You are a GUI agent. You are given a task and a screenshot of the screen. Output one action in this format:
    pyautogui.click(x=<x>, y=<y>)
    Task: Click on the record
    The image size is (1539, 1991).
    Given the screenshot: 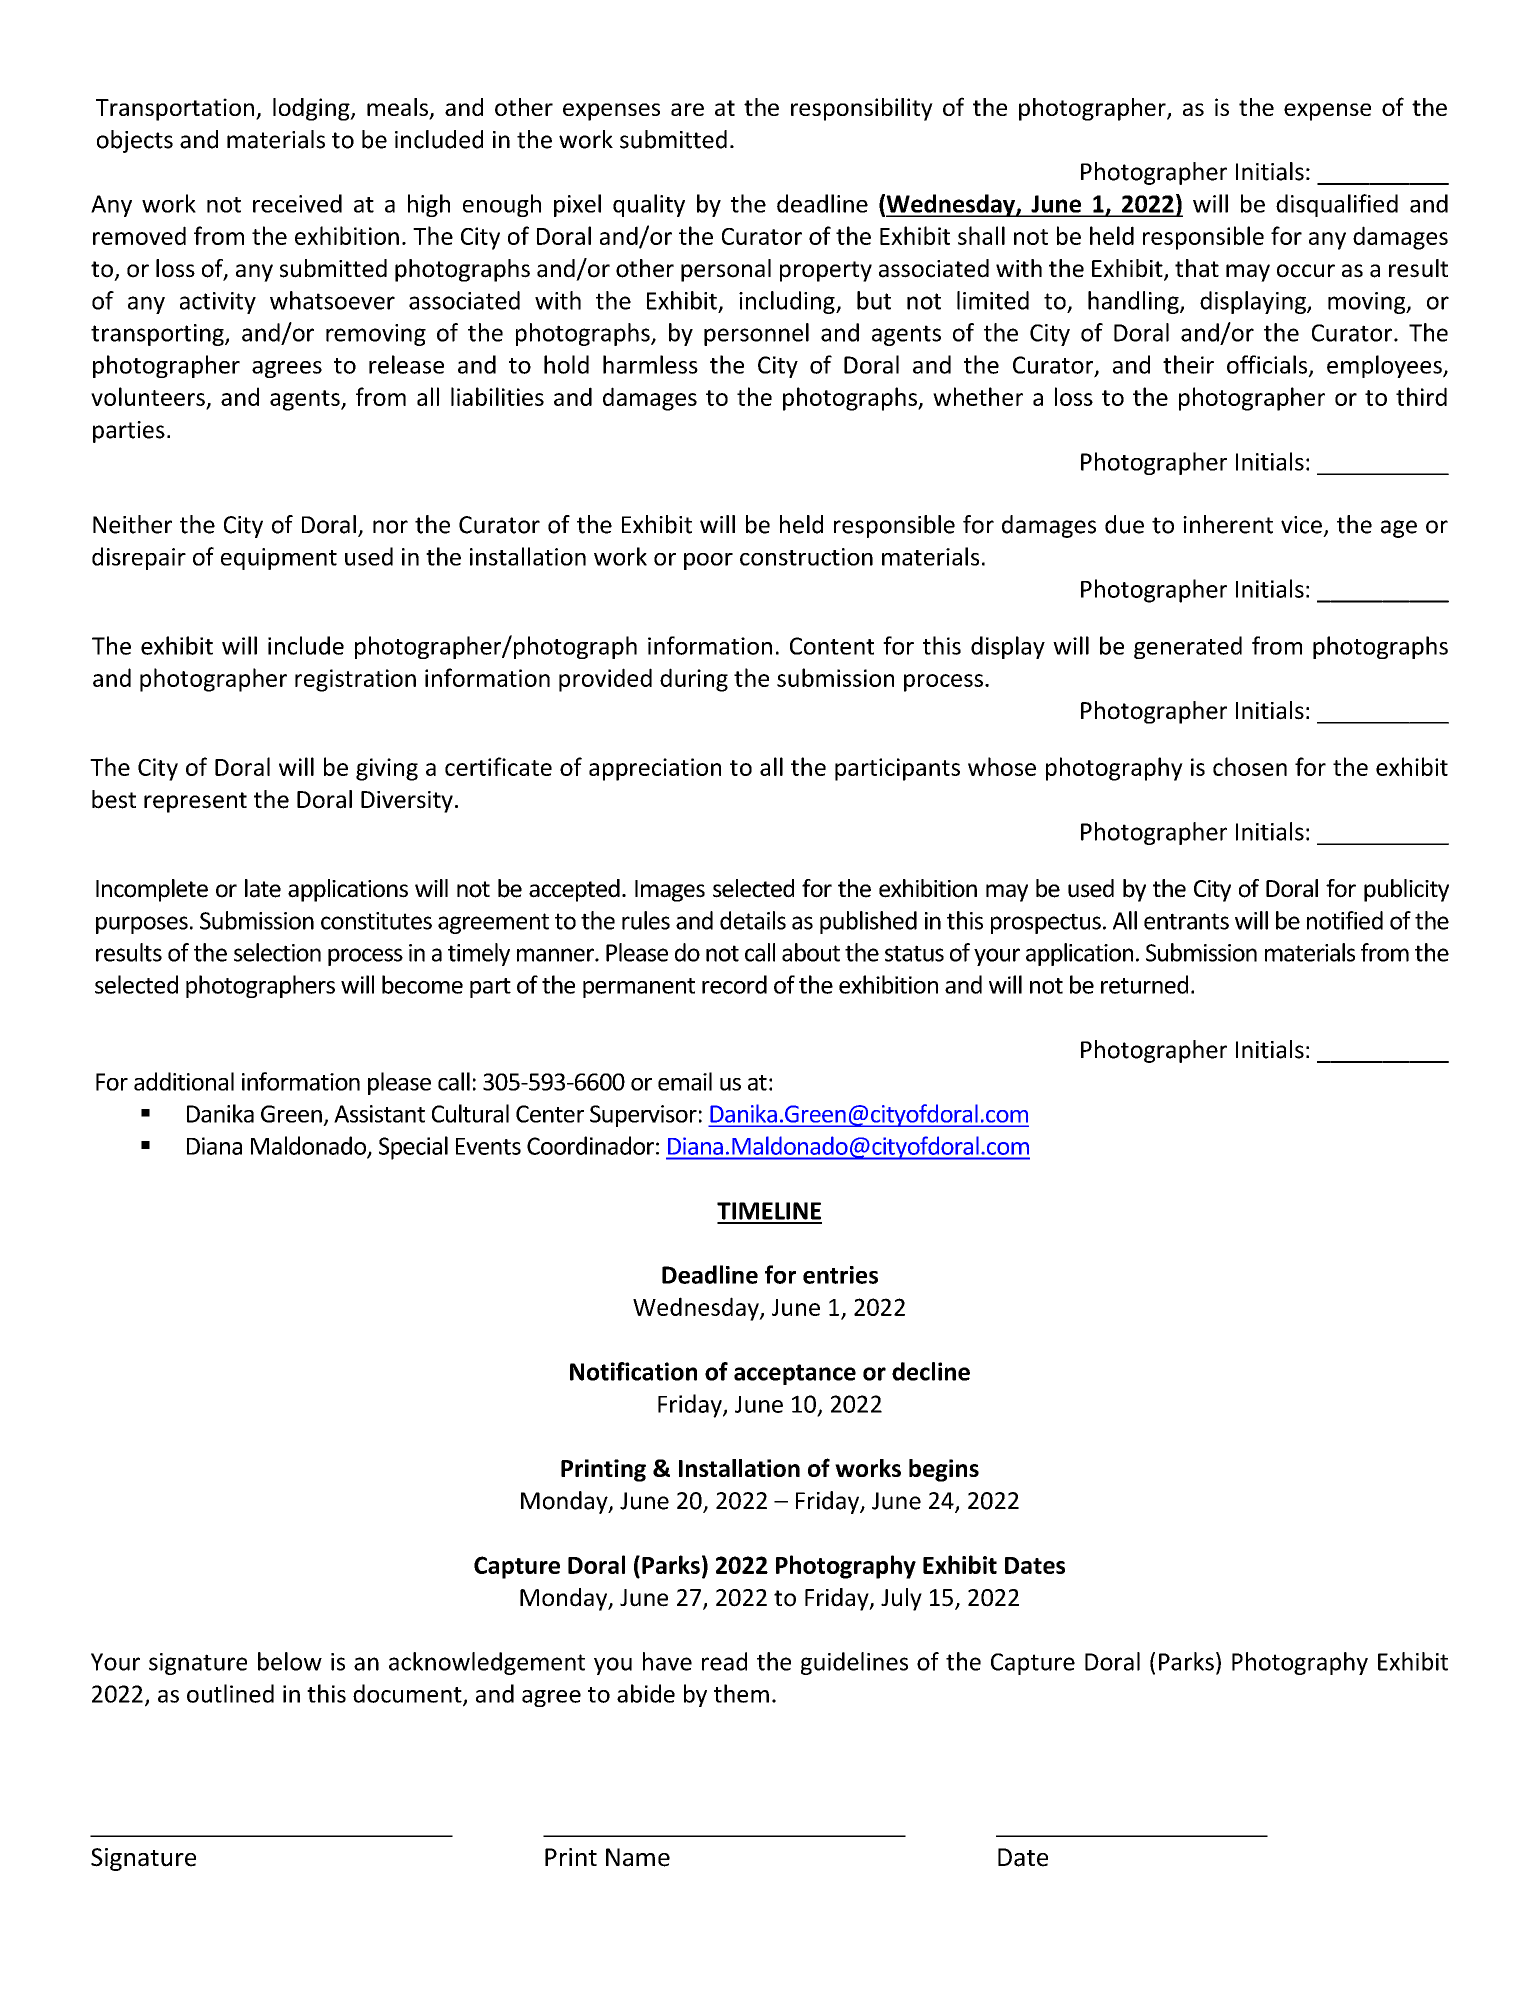 What is the action you would take?
    pyautogui.click(x=734, y=984)
